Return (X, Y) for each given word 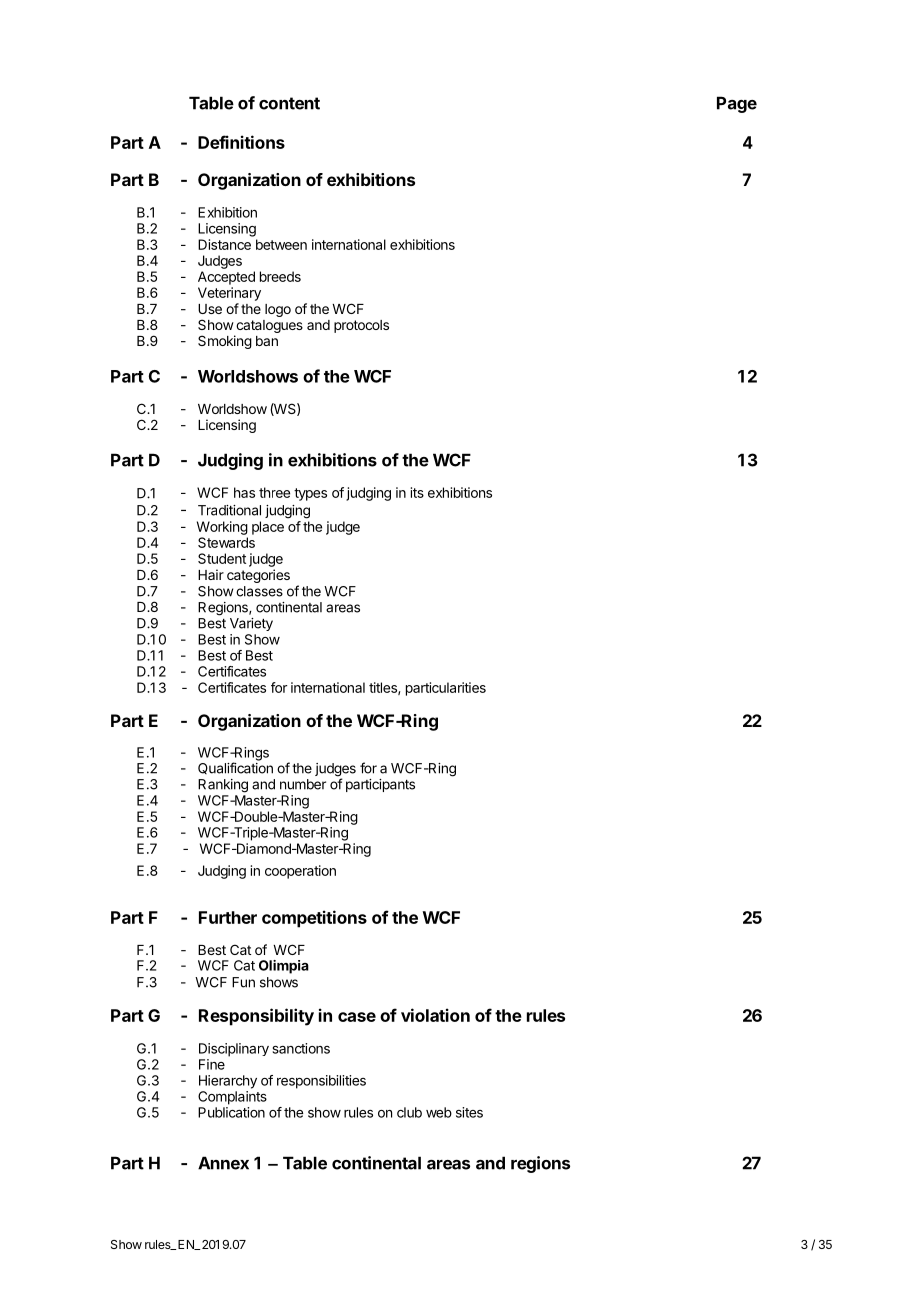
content (289, 103)
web (439, 1112)
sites (469, 1112)
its (417, 492)
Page (737, 104)
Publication (231, 1112)
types (310, 494)
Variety (251, 624)
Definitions (241, 142)
